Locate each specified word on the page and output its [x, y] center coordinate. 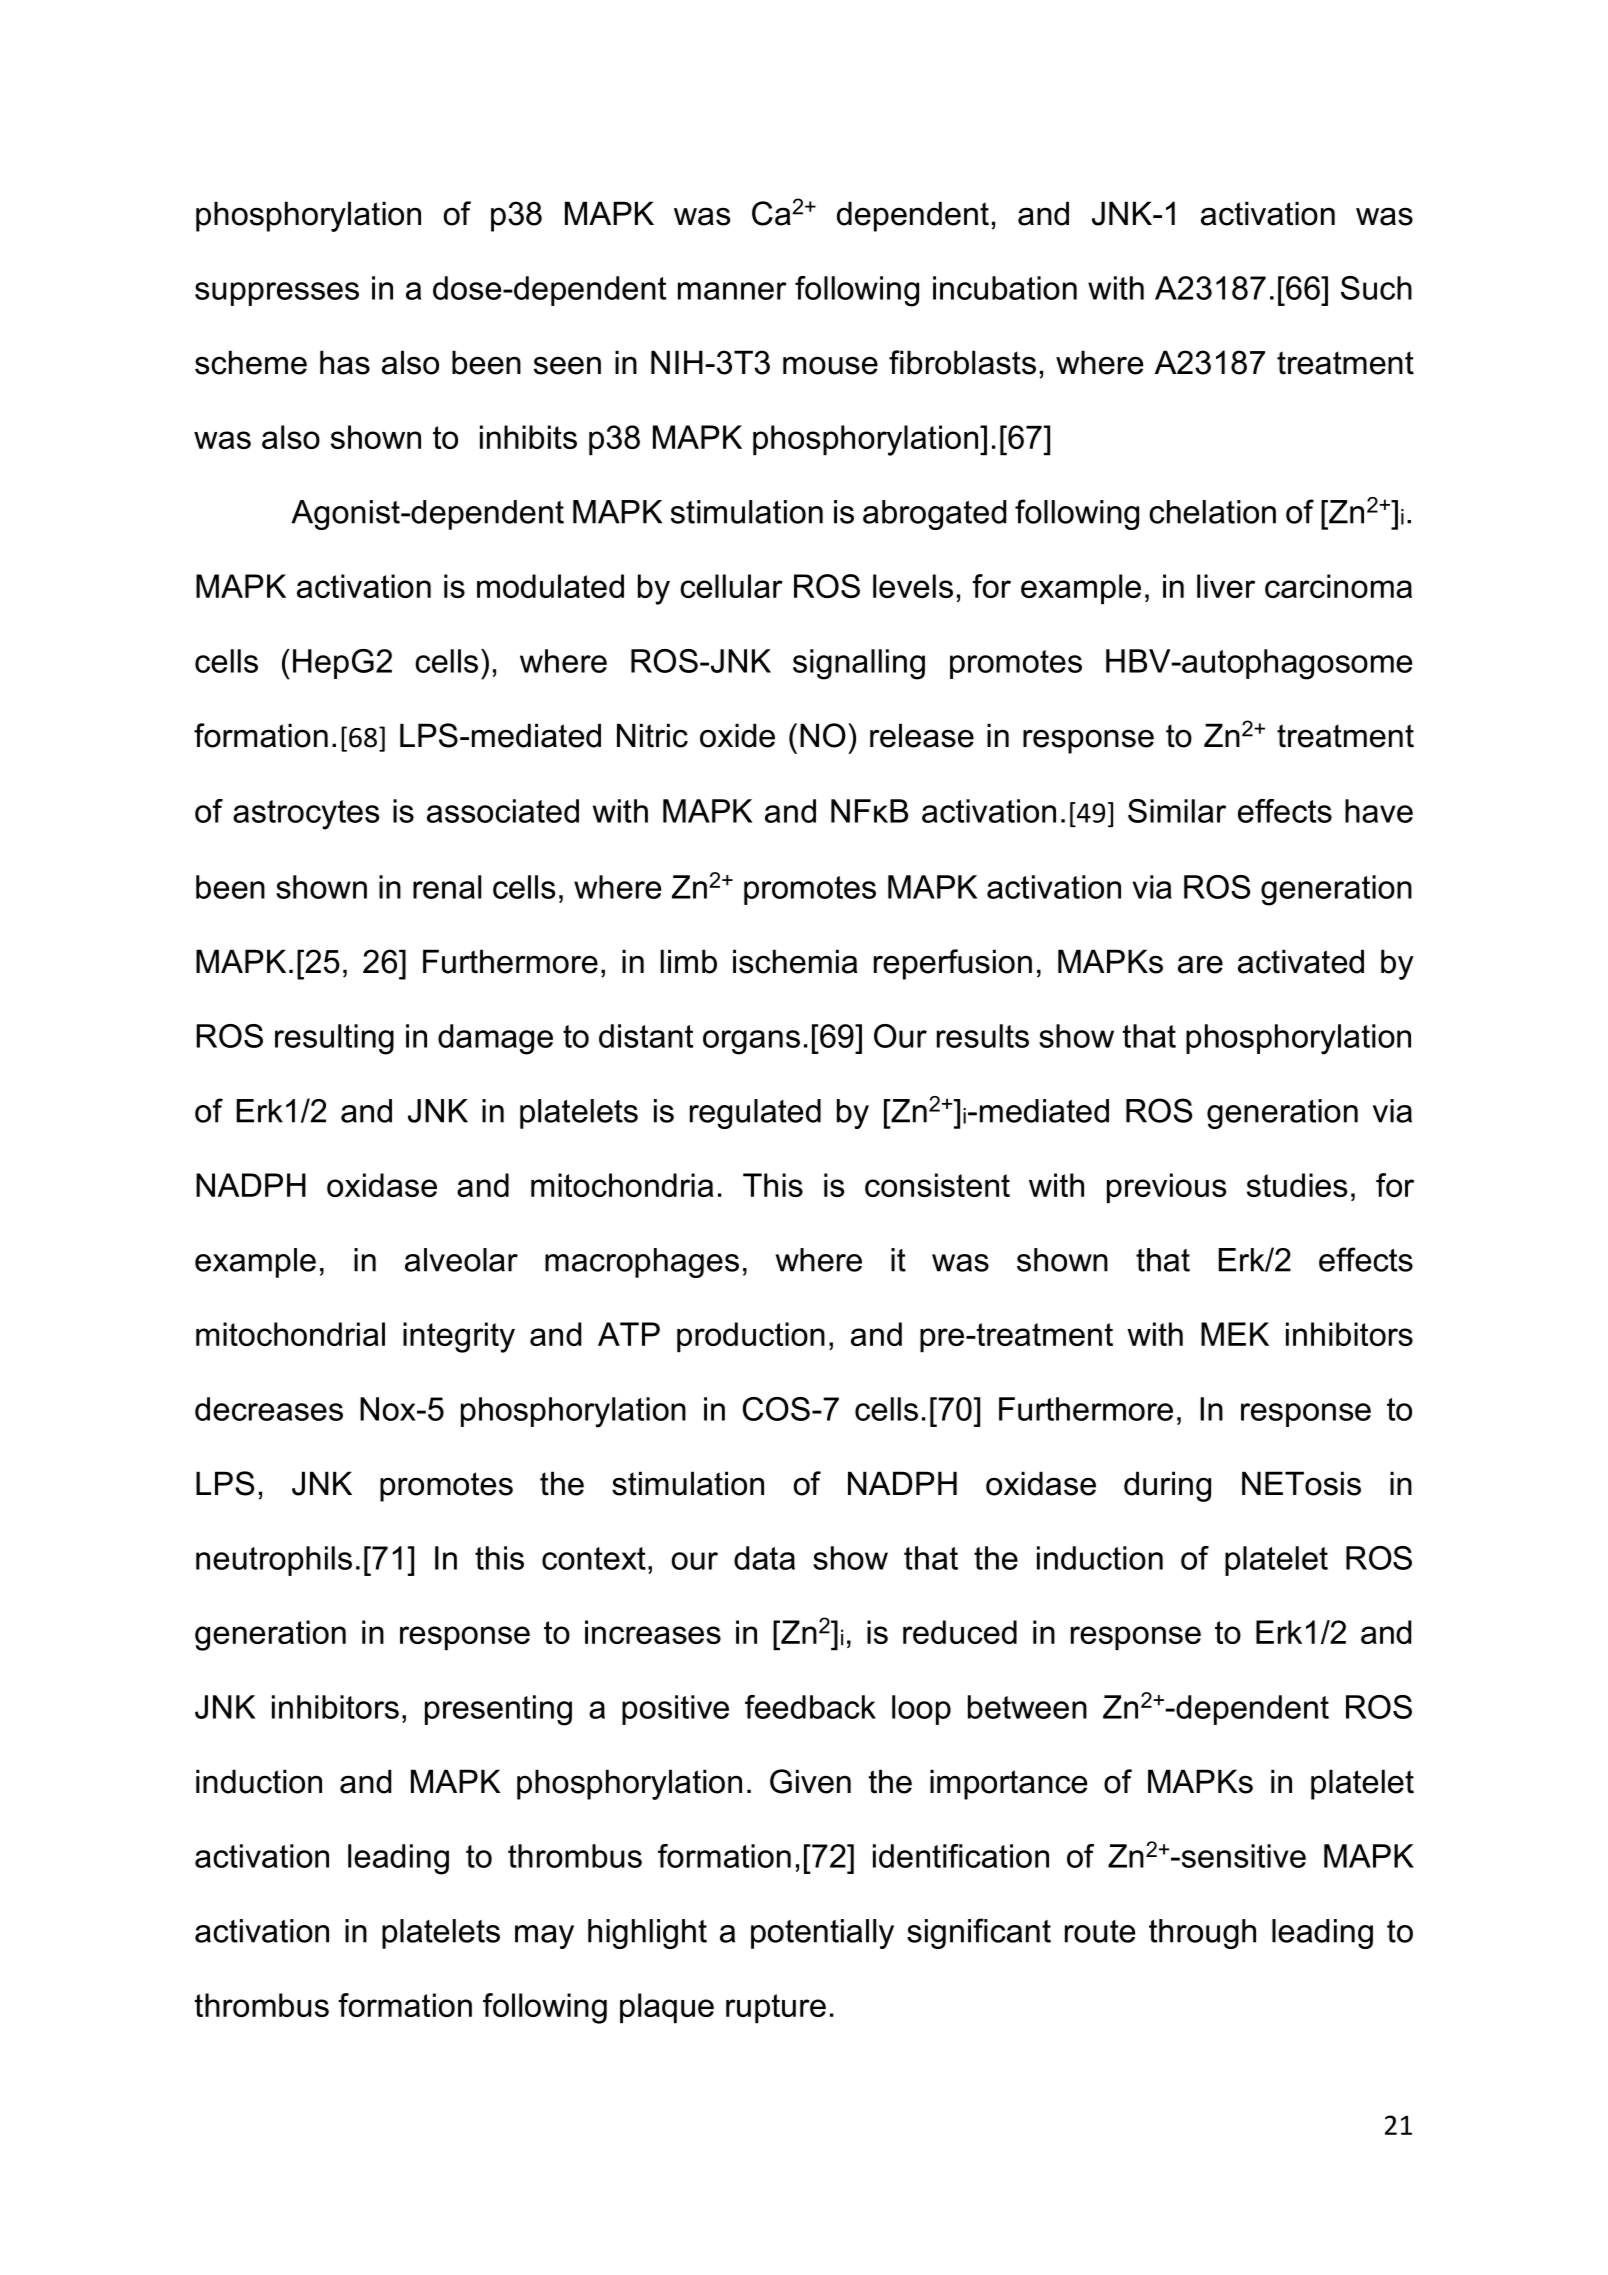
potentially [822, 1934]
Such [1376, 288]
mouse [830, 366]
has [345, 362]
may [544, 1937]
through [1202, 1934]
